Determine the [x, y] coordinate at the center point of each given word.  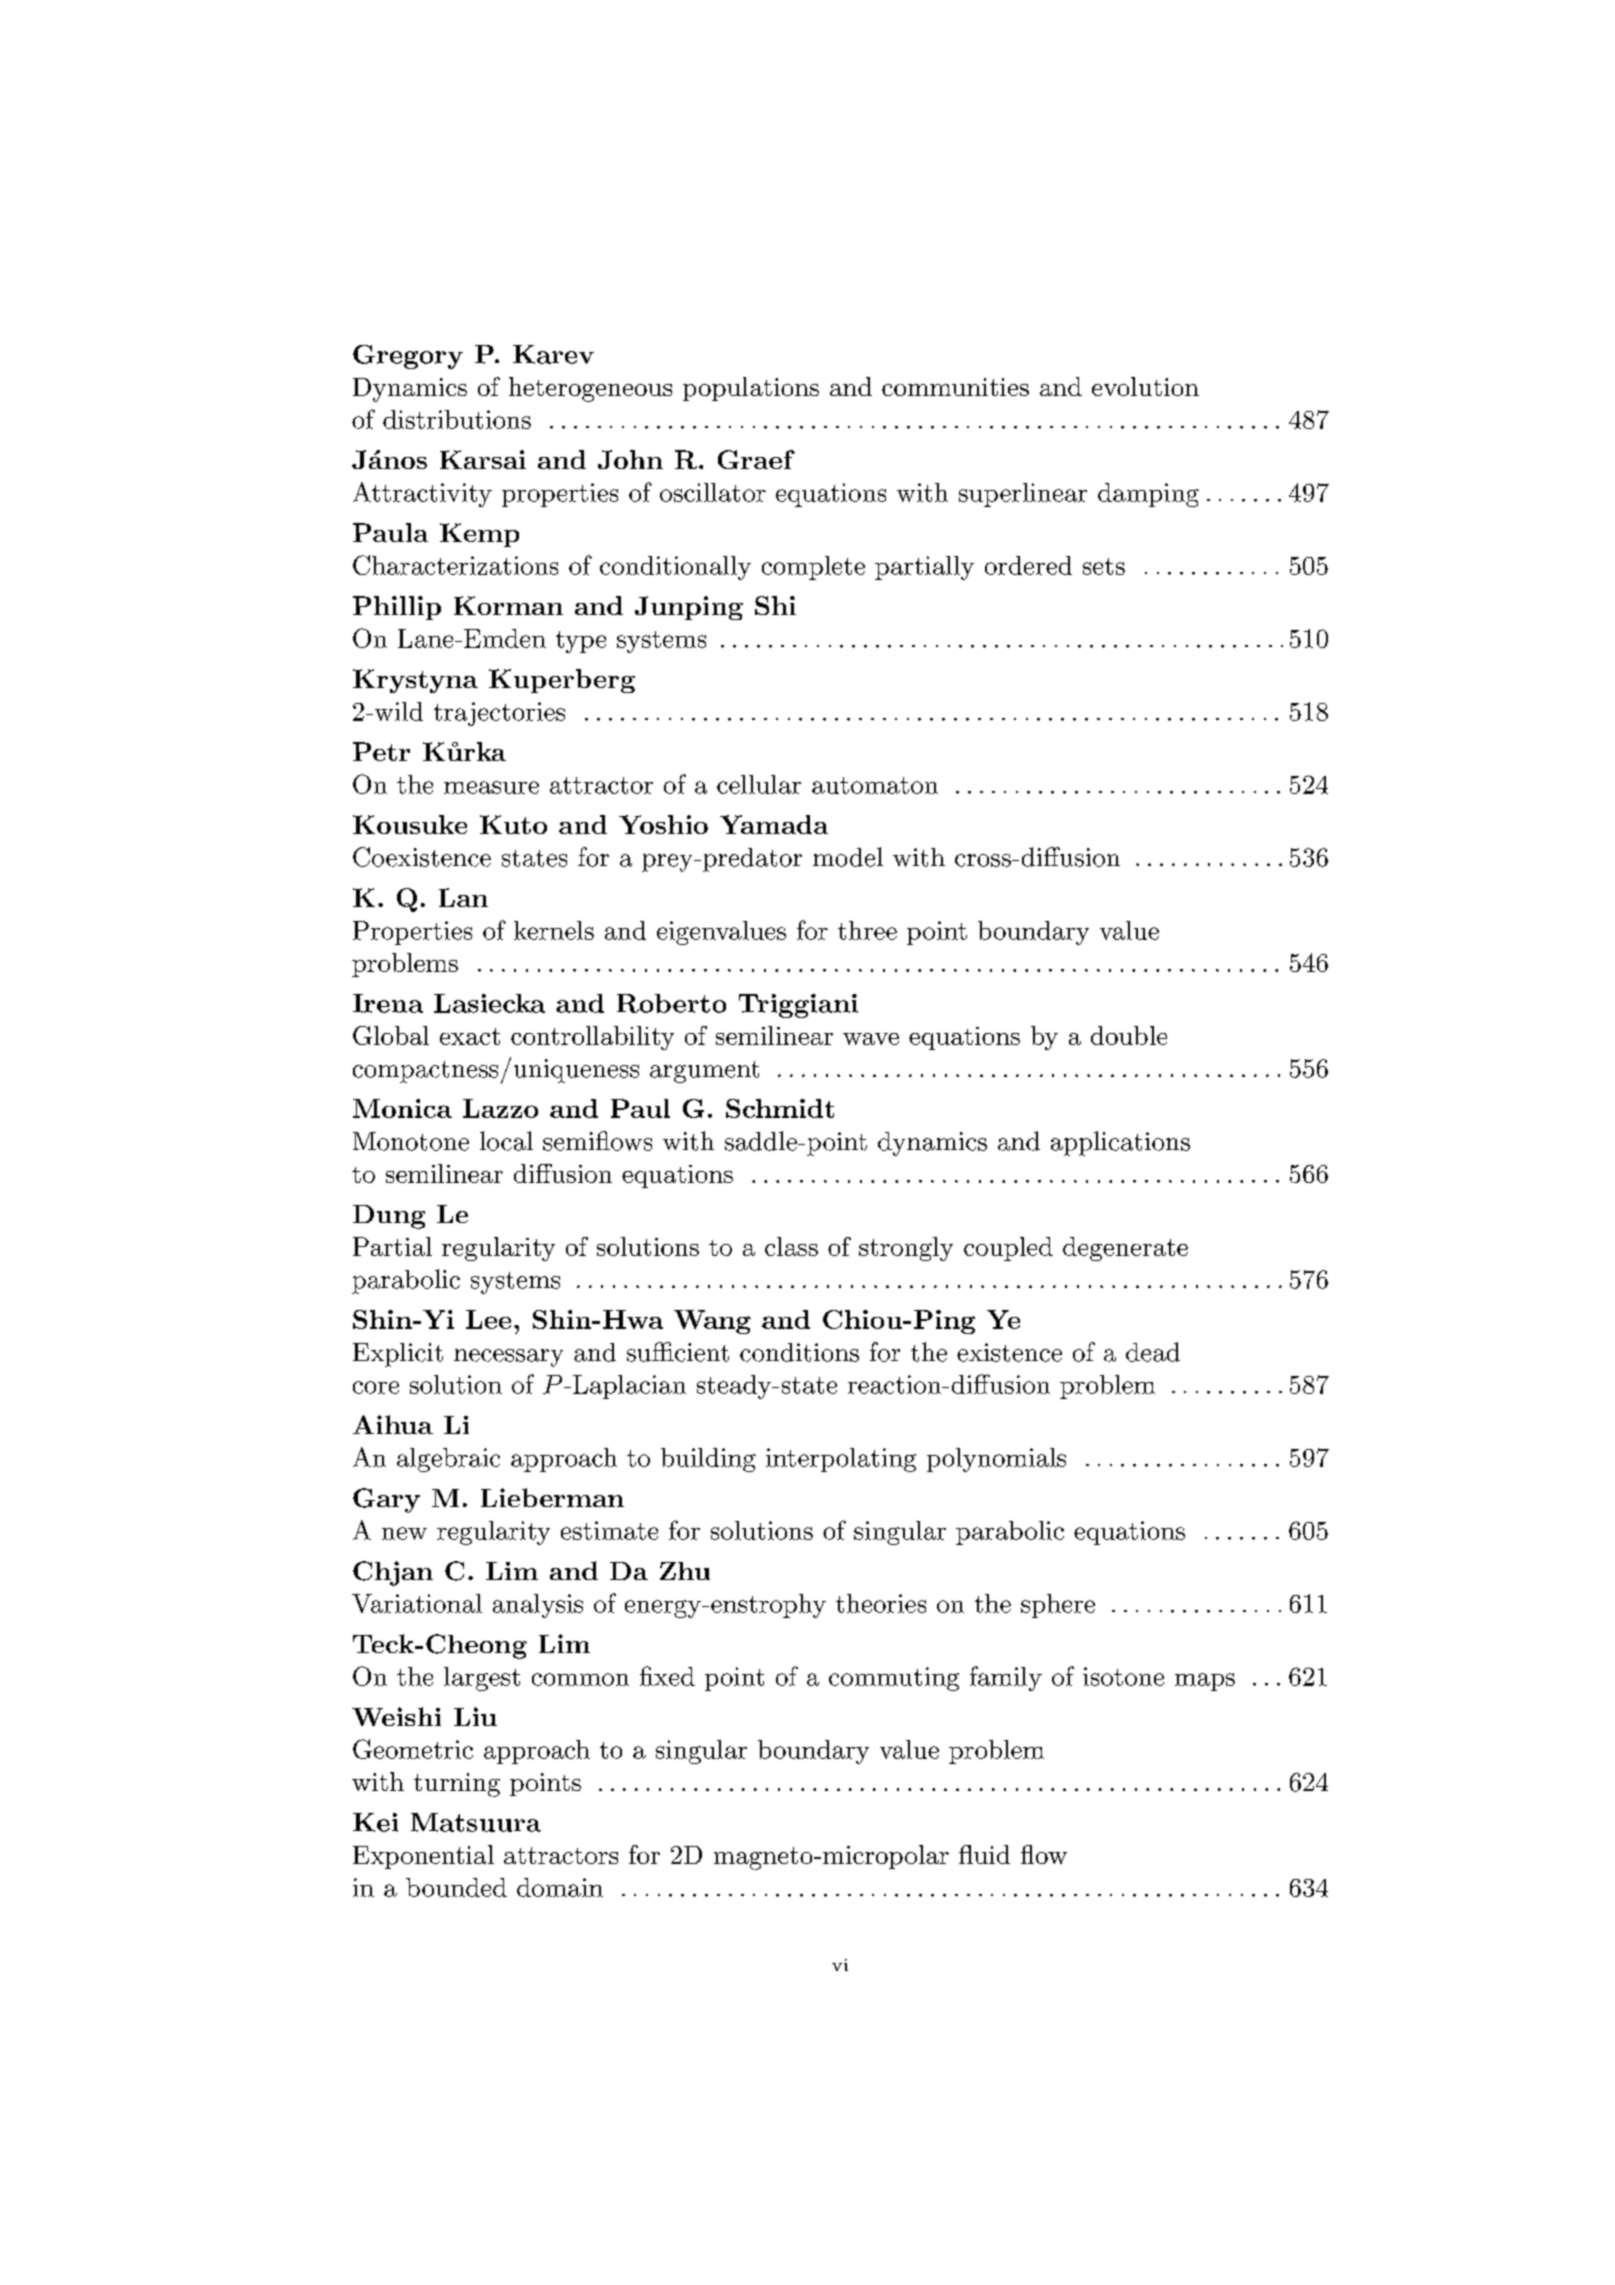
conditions [799, 1352]
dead [1153, 1352]
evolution [1145, 386]
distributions [457, 419]
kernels [554, 930]
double [1129, 1035]
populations [751, 389]
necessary [508, 1358]
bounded [456, 1887]
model [848, 857]
